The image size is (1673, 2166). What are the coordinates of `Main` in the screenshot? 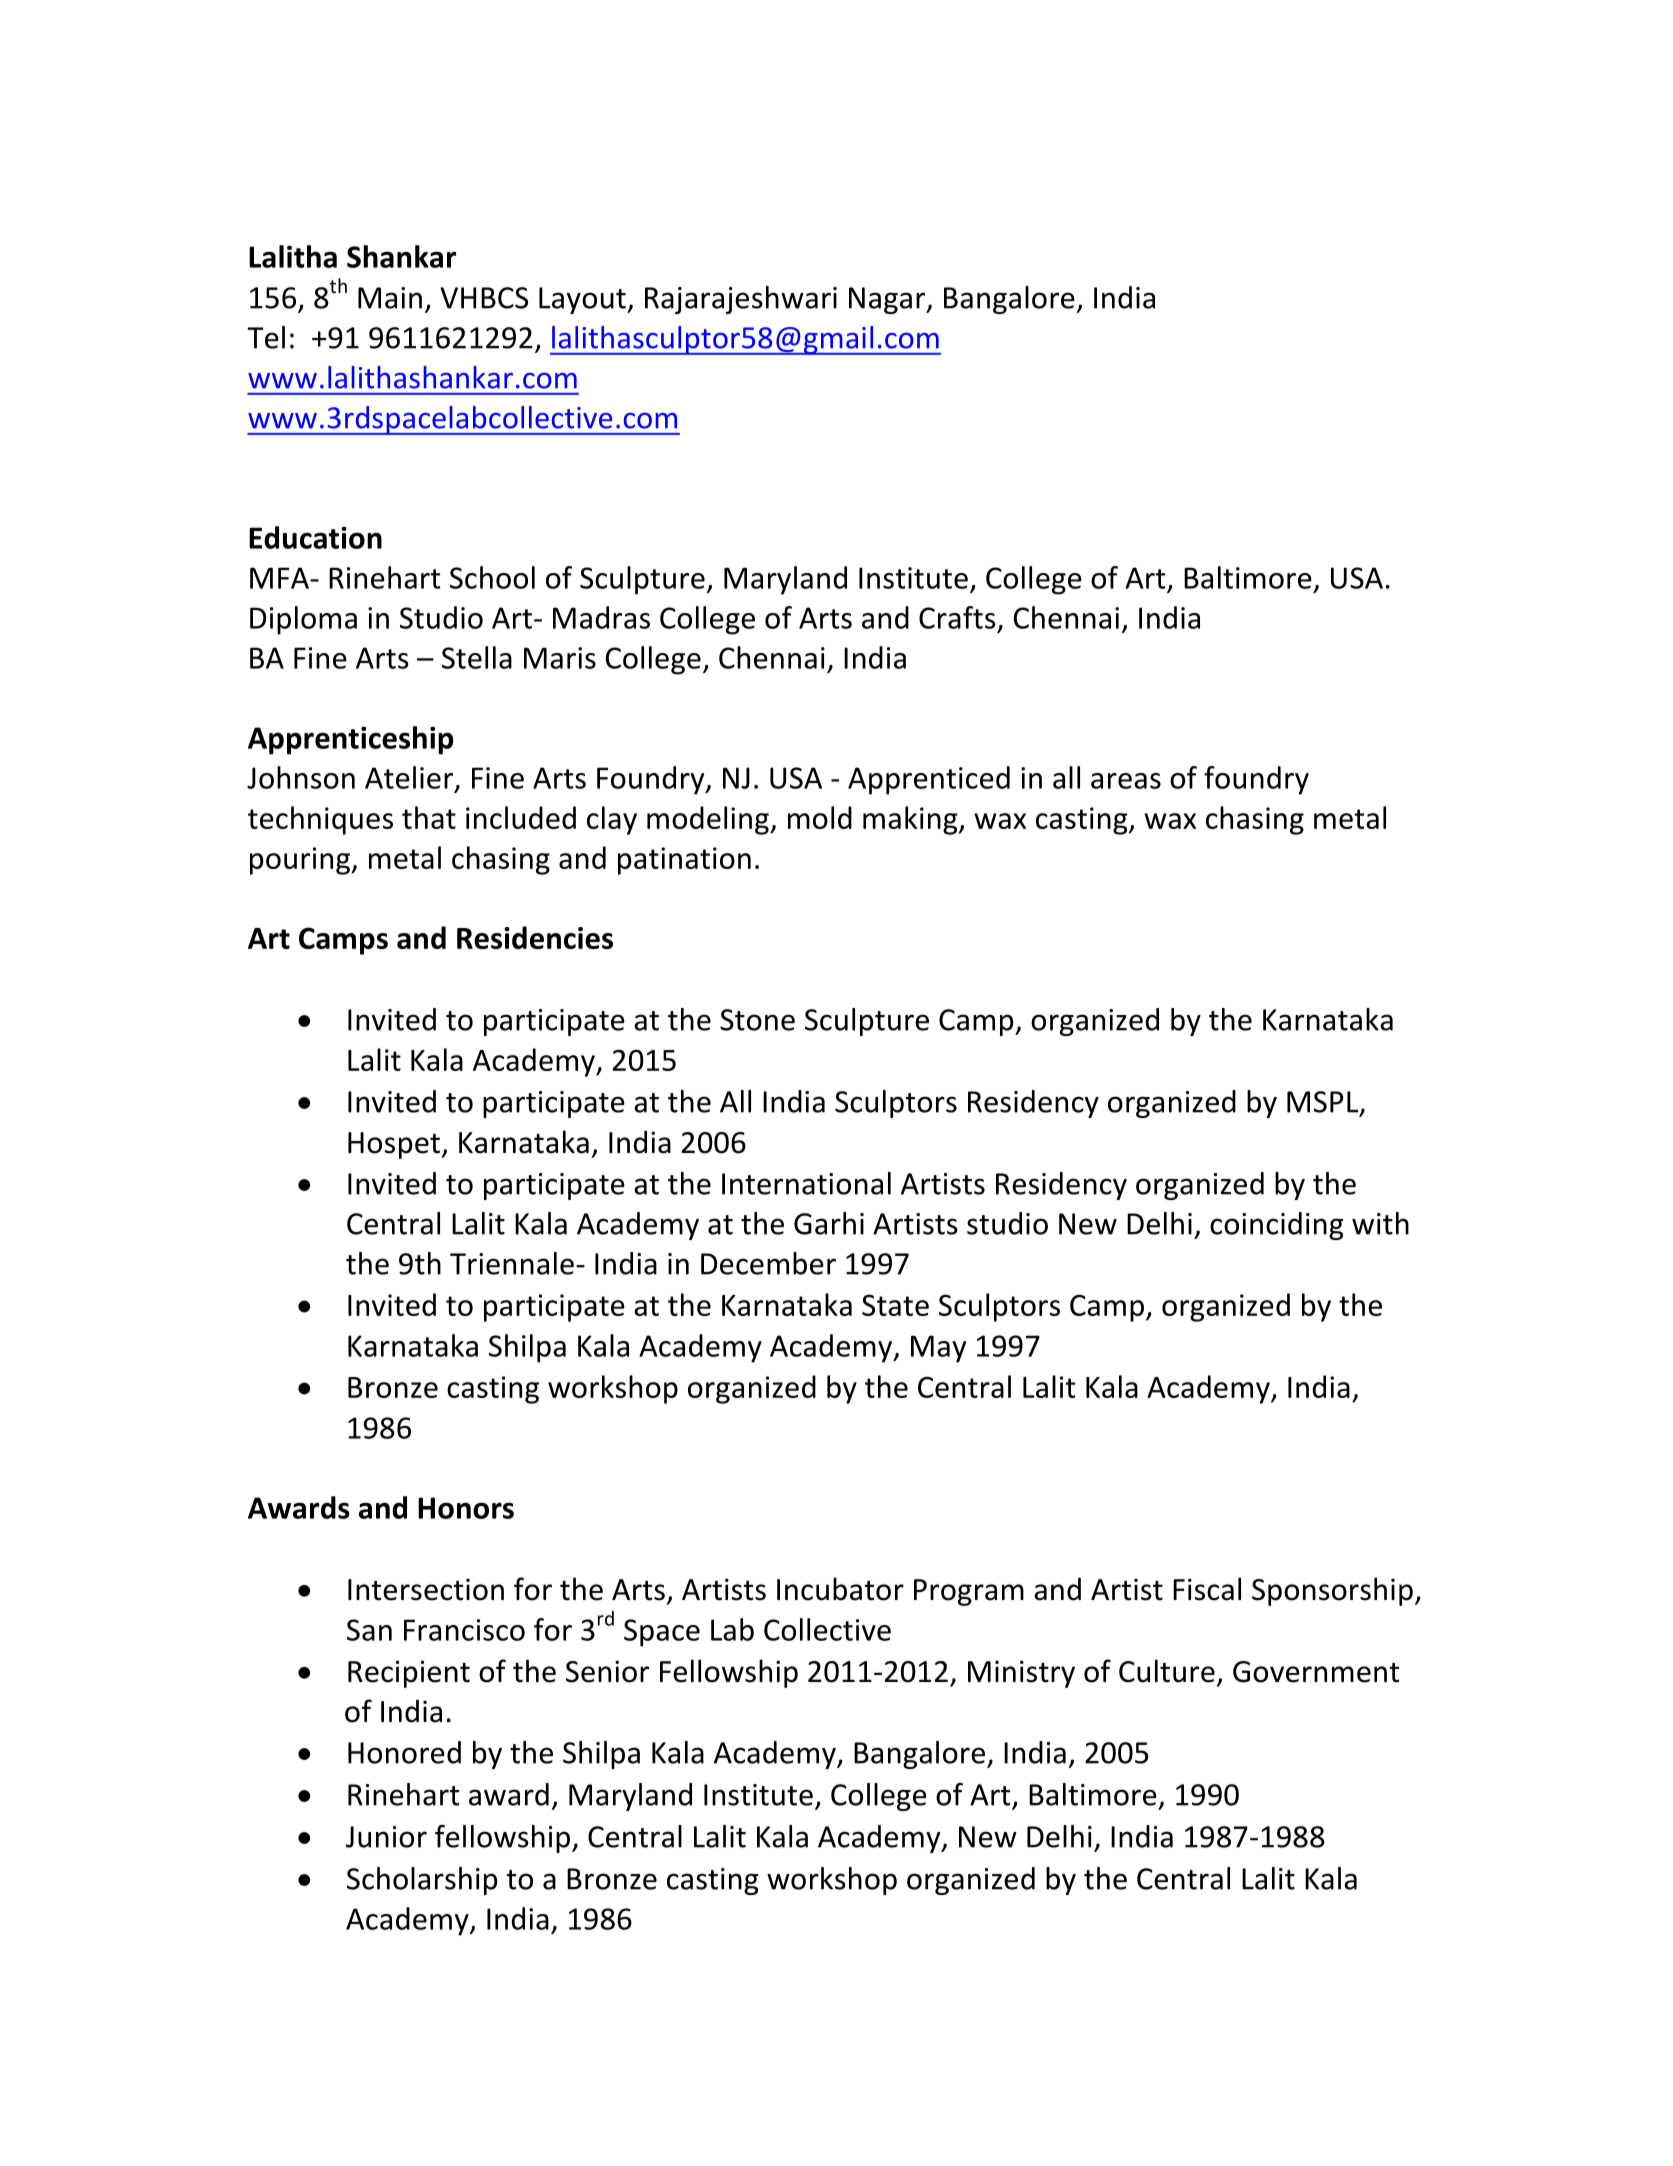 It's located at (390, 298).
